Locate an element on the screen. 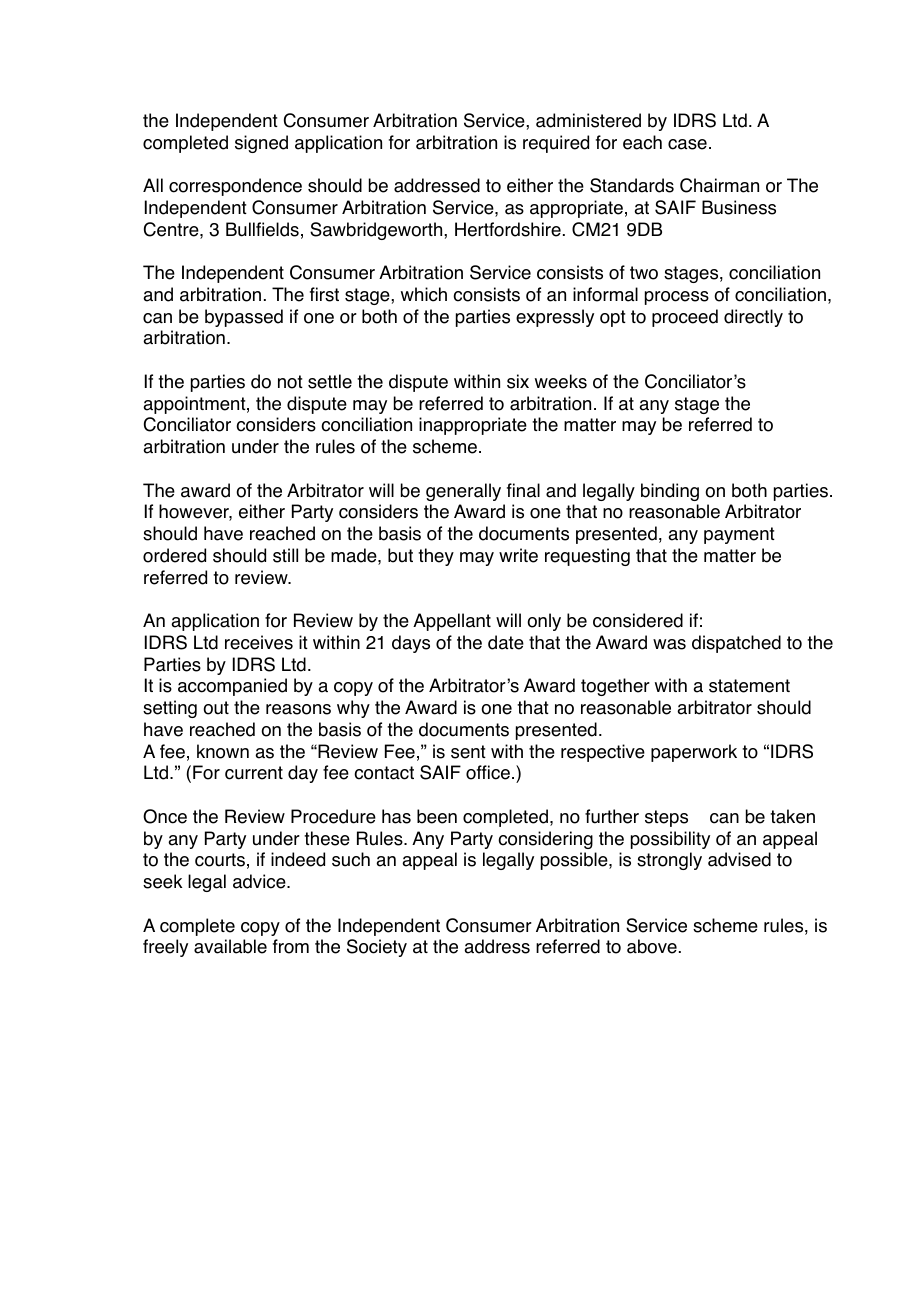 The image size is (924, 1308). required is located at coordinates (556, 144).
